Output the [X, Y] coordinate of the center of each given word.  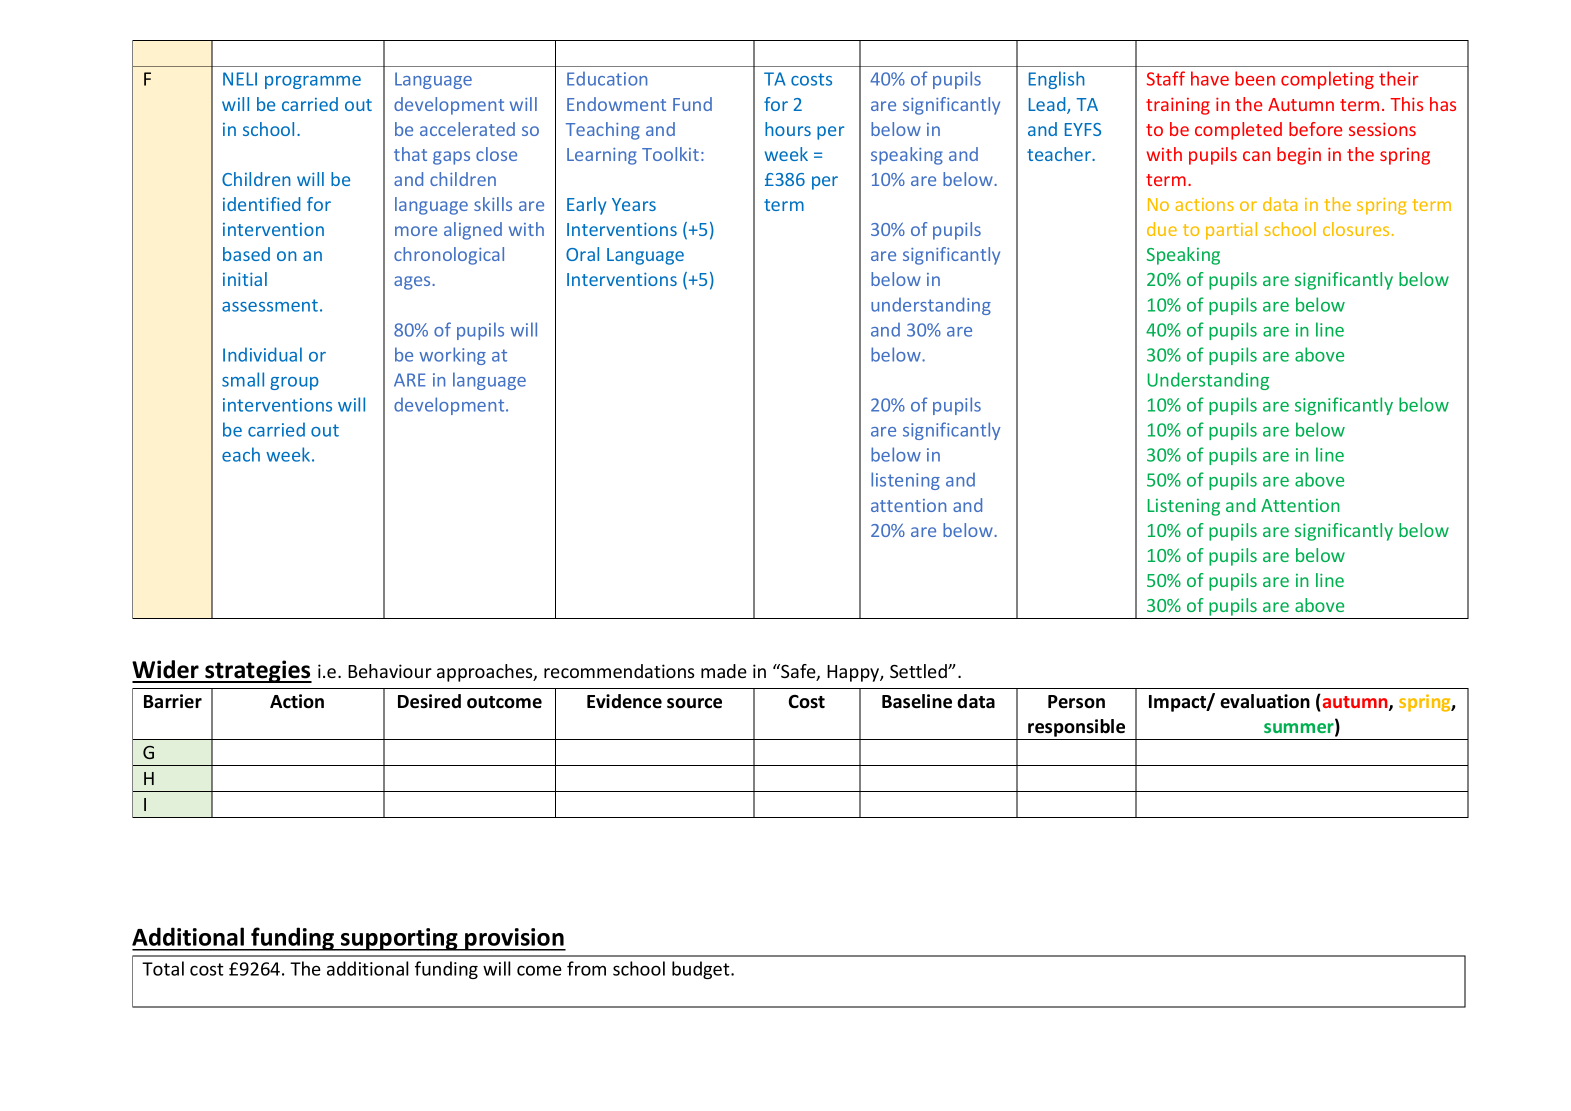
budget [702, 970]
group [294, 383]
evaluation [1265, 701]
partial [1231, 231]
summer [1300, 729]
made [724, 671]
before [1315, 129]
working [452, 356]
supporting [399, 939]
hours [788, 129]
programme [313, 82]
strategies [257, 671]
